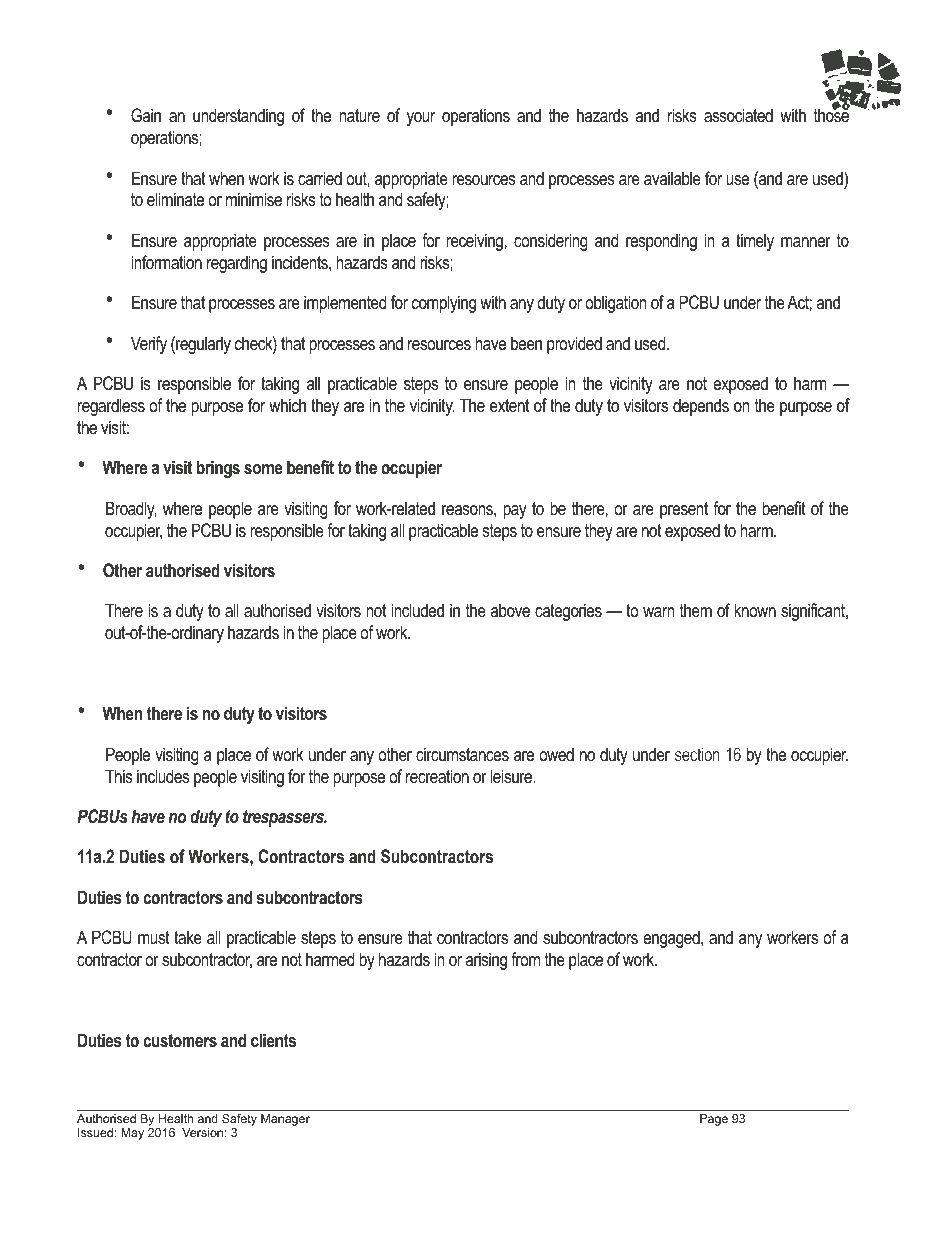 Image resolution: width=952 pixels, height=1233 pixels. What do you see at coordinates (509, 405) in the page?
I see `extent` at bounding box center [509, 405].
